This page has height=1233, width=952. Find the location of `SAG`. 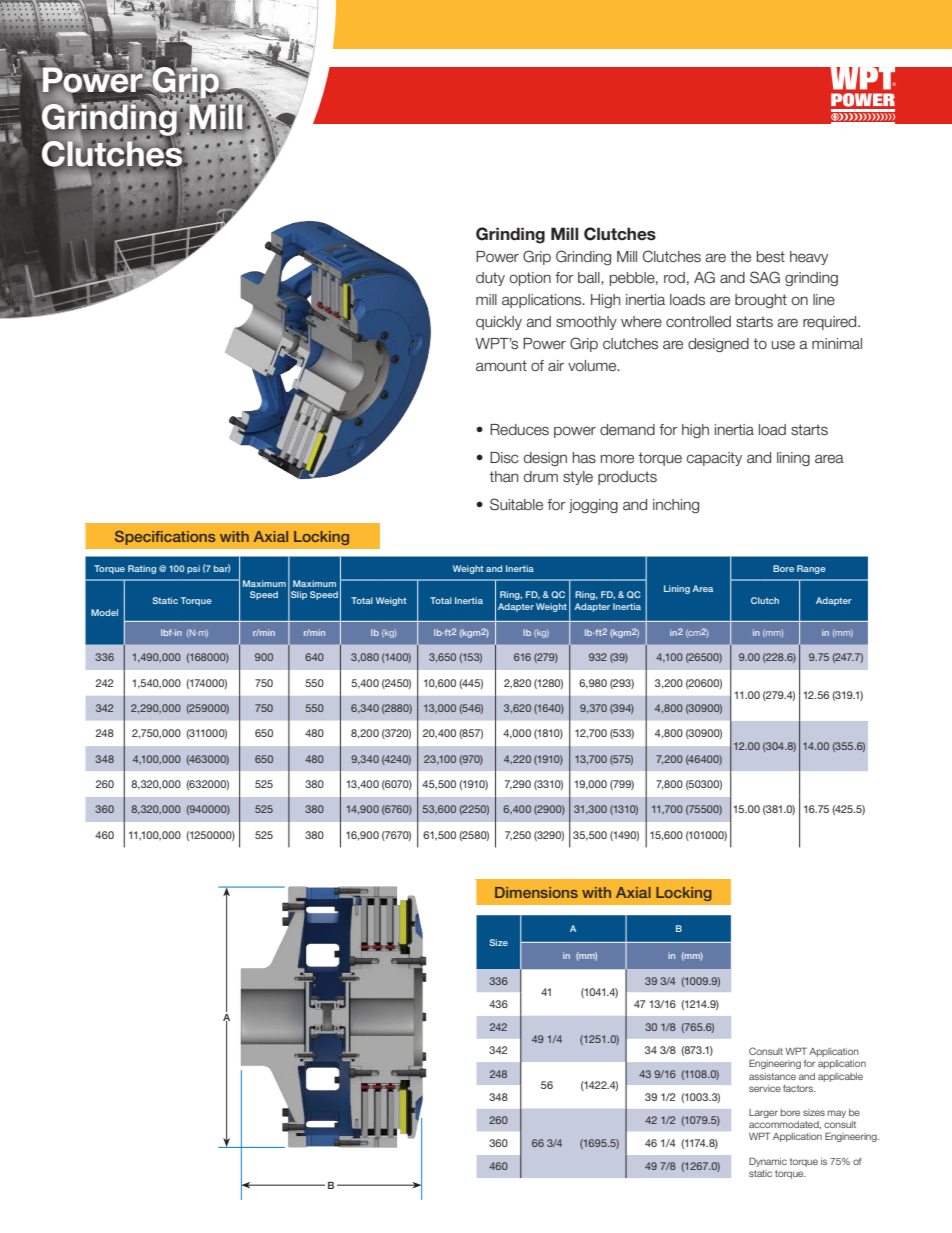

SAG is located at coordinates (765, 277).
